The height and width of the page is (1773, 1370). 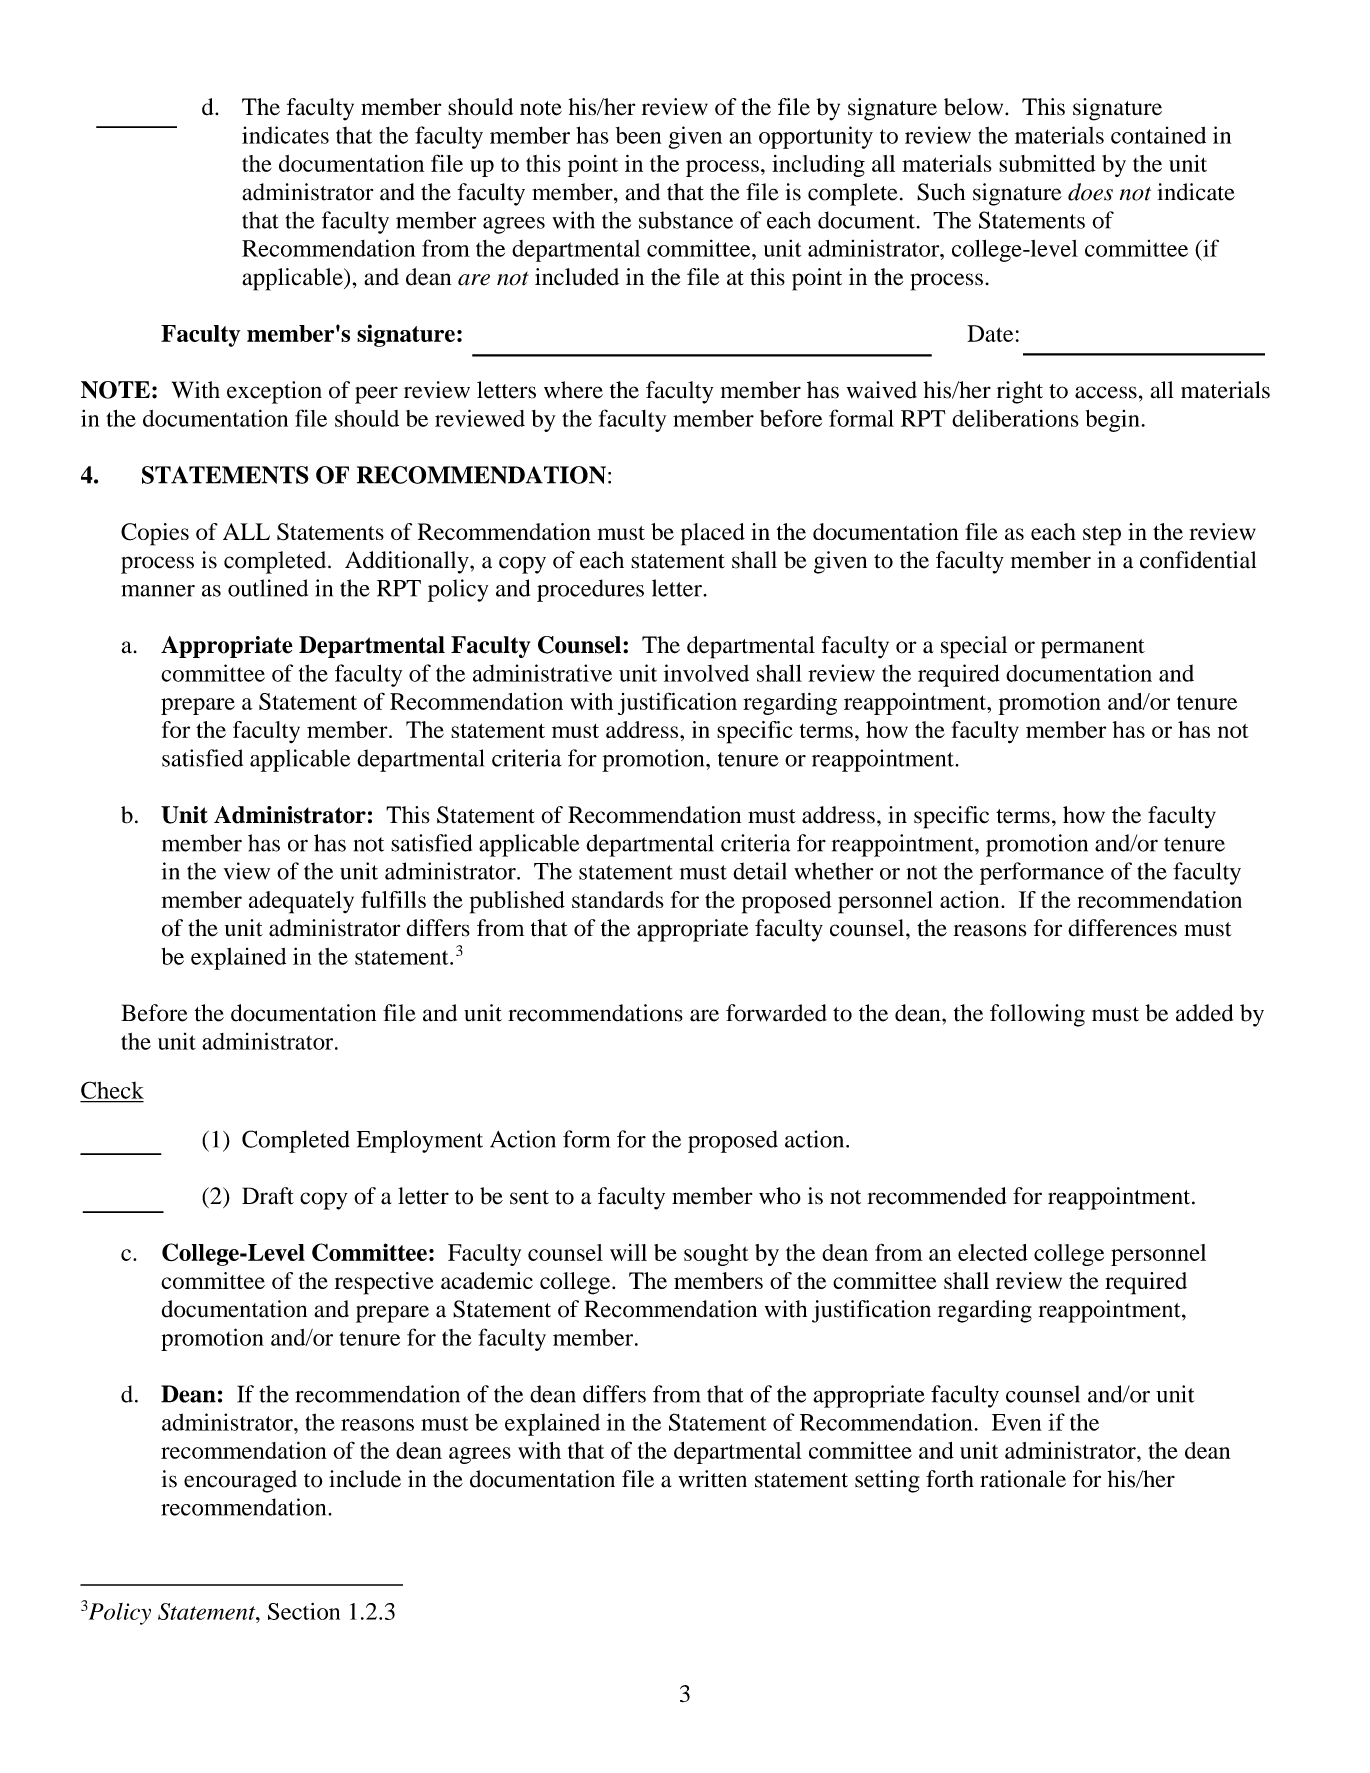 I want to click on been, so click(x=639, y=135).
